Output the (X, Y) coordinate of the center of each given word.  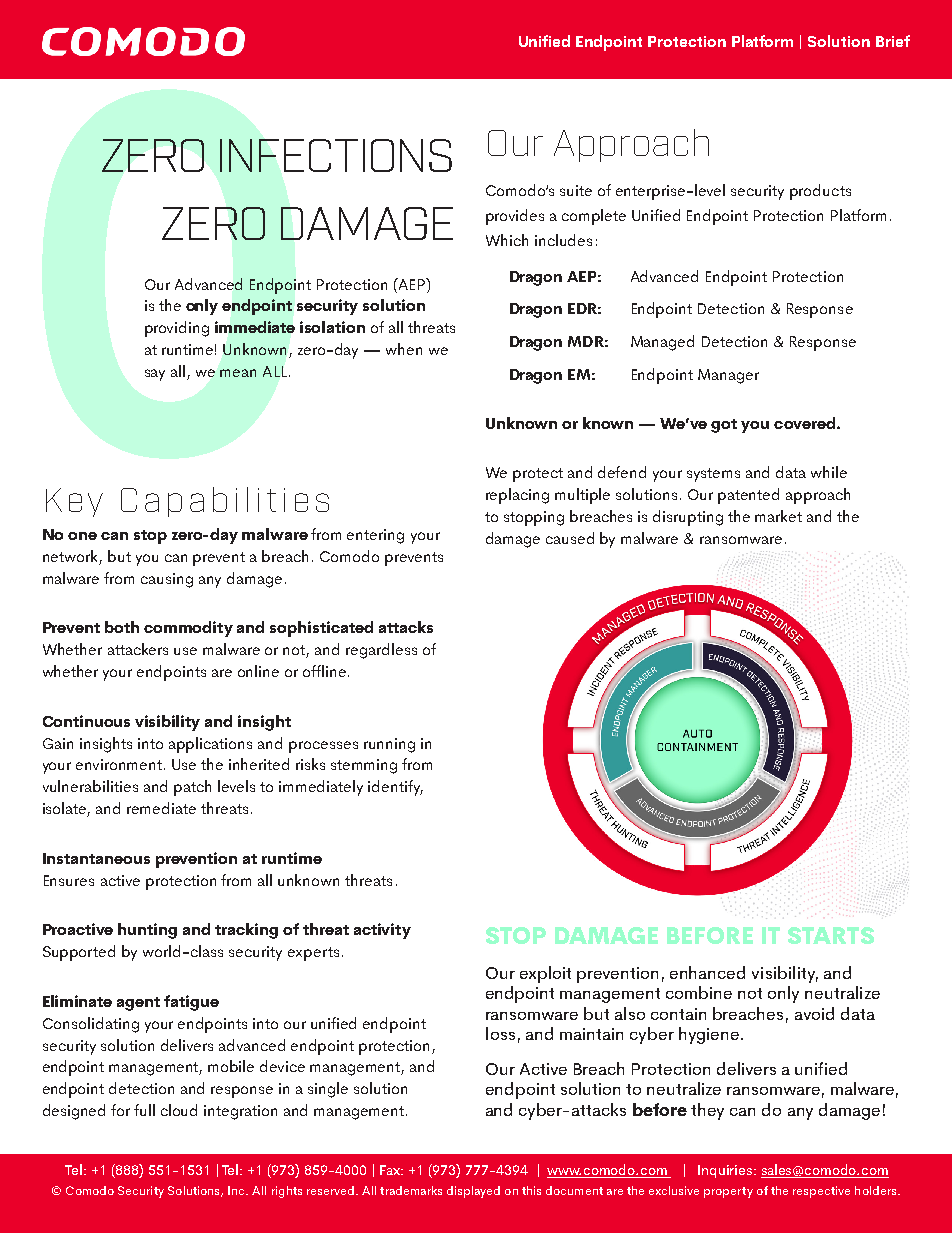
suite (576, 190)
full (144, 1110)
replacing (517, 496)
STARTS (831, 935)
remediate (161, 808)
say (155, 375)
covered (806, 423)
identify (395, 788)
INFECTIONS (336, 155)
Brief (893, 41)
